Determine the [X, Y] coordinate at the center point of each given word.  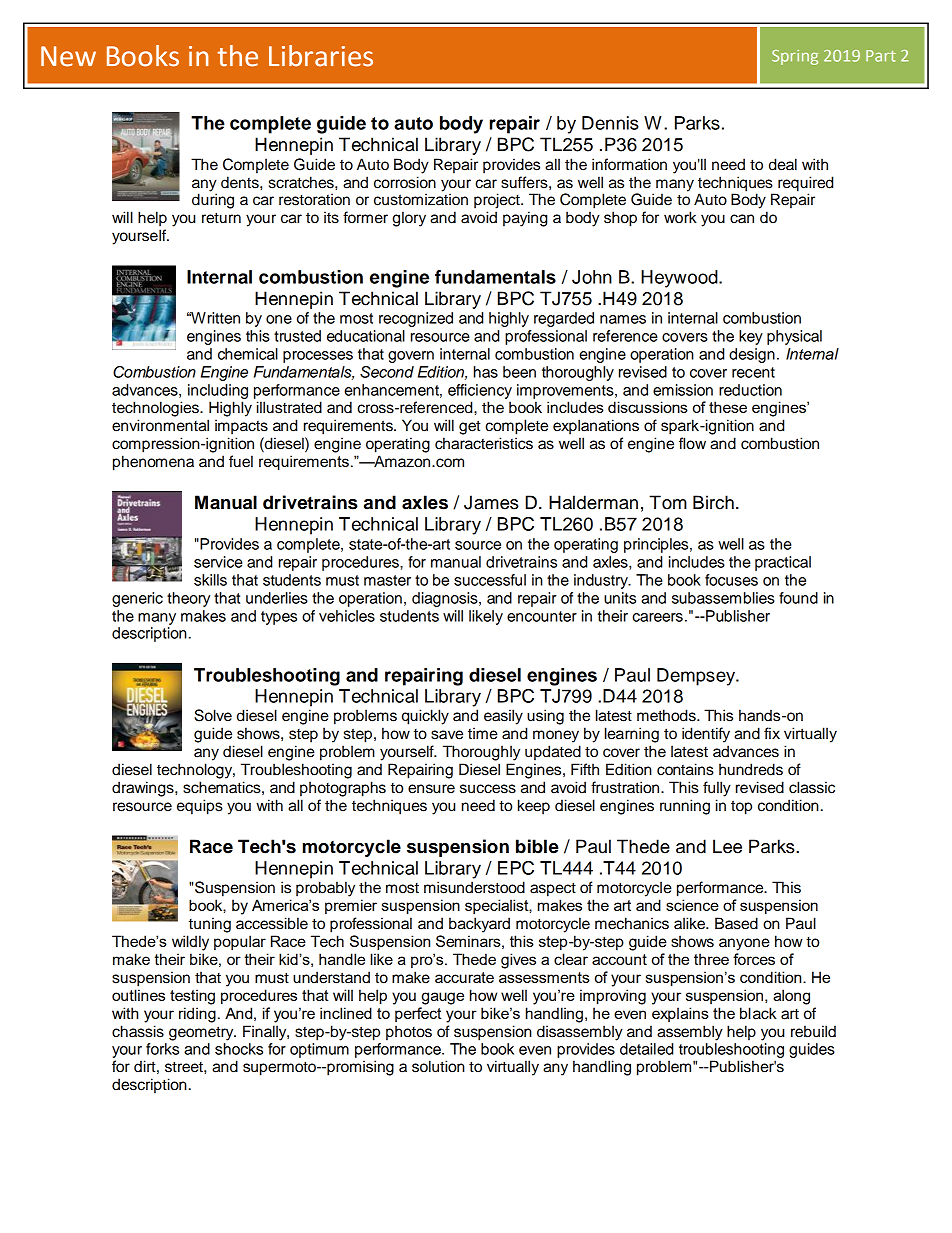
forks [162, 1049]
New [68, 56]
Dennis [610, 123]
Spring [795, 57]
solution [438, 1066]
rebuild [813, 1031]
